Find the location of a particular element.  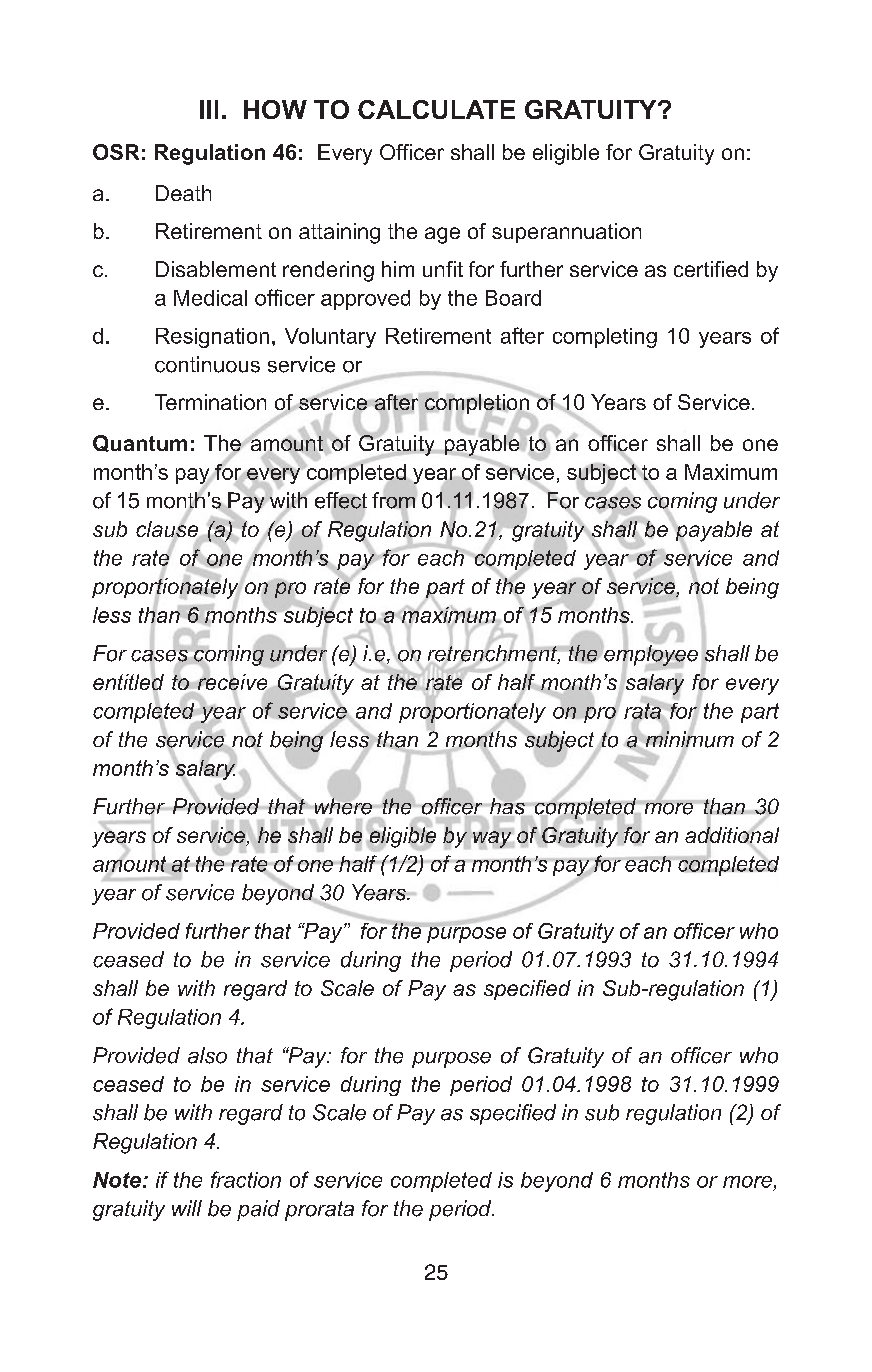

III is located at coordinates (209, 109).
